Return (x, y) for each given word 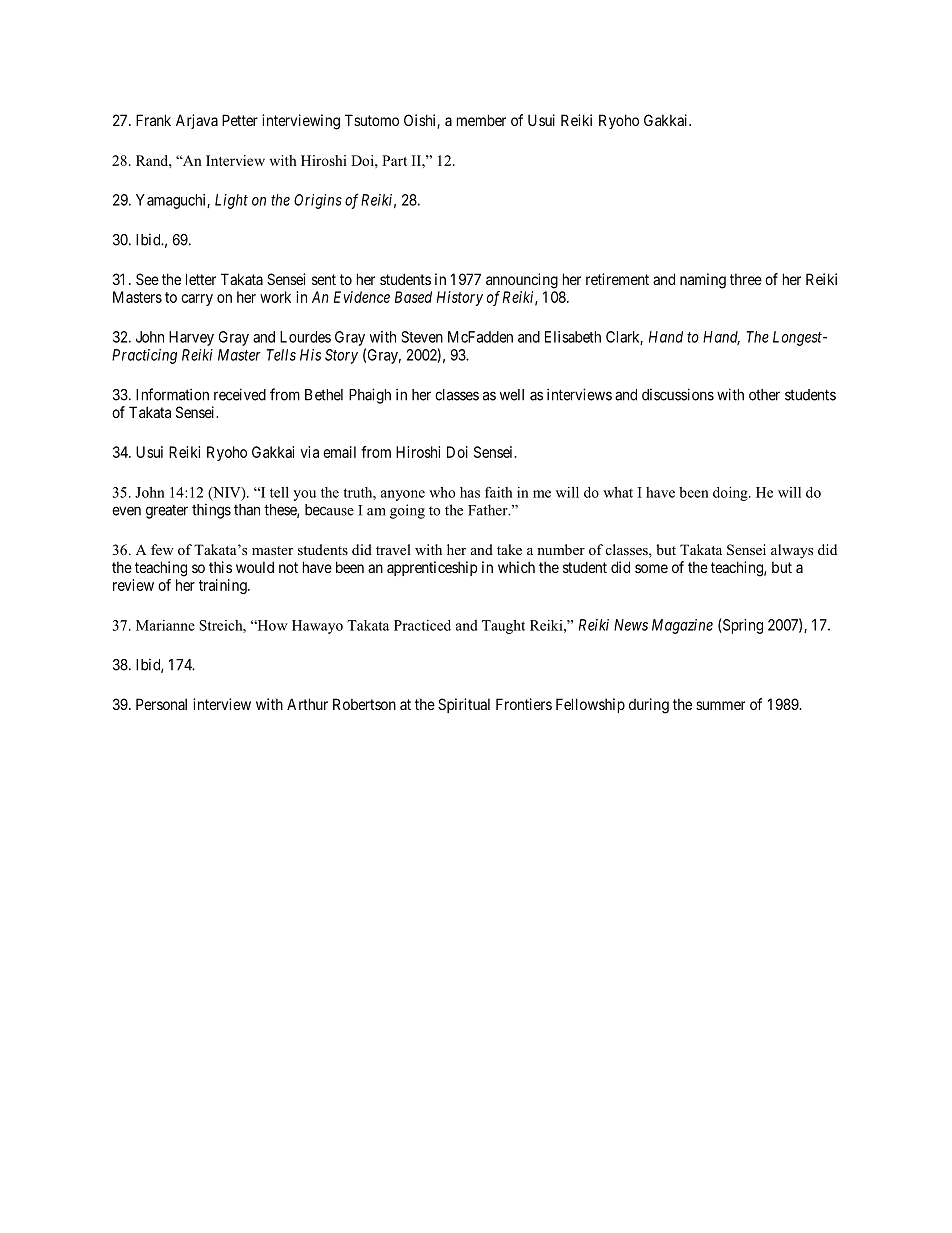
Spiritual (464, 705)
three (746, 279)
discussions (678, 394)
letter (201, 279)
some (651, 568)
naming (703, 281)
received (240, 394)
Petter (240, 120)
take (509, 549)
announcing (522, 281)
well (512, 395)
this (220, 567)
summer (720, 705)
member (481, 120)
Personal (161, 704)
